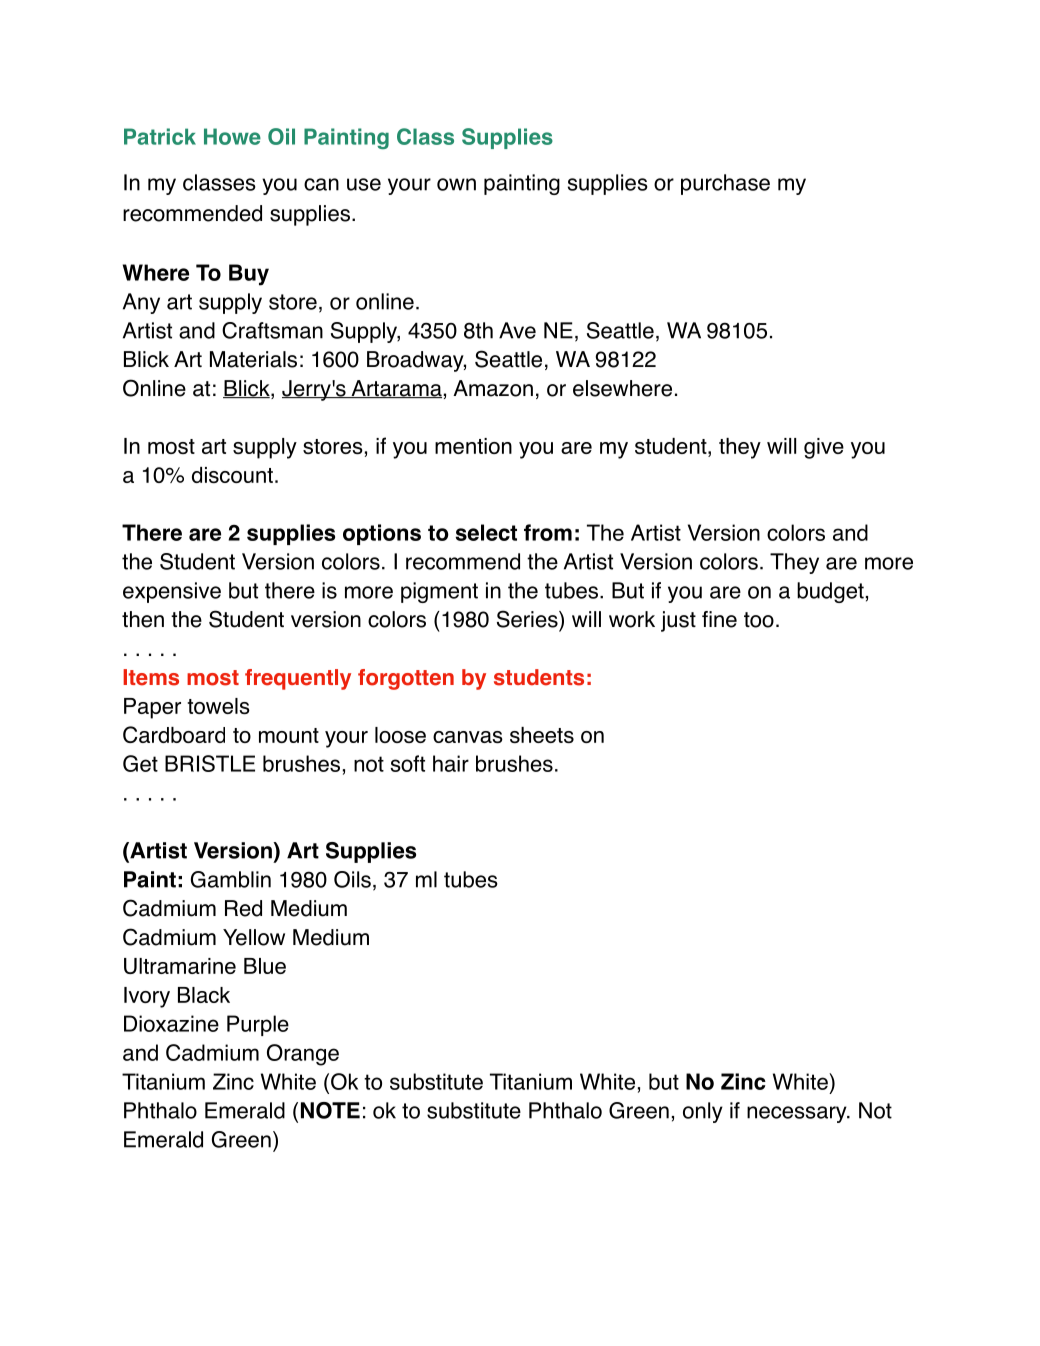 This page has width=1040, height=1346. I want to click on own, so click(456, 184).
